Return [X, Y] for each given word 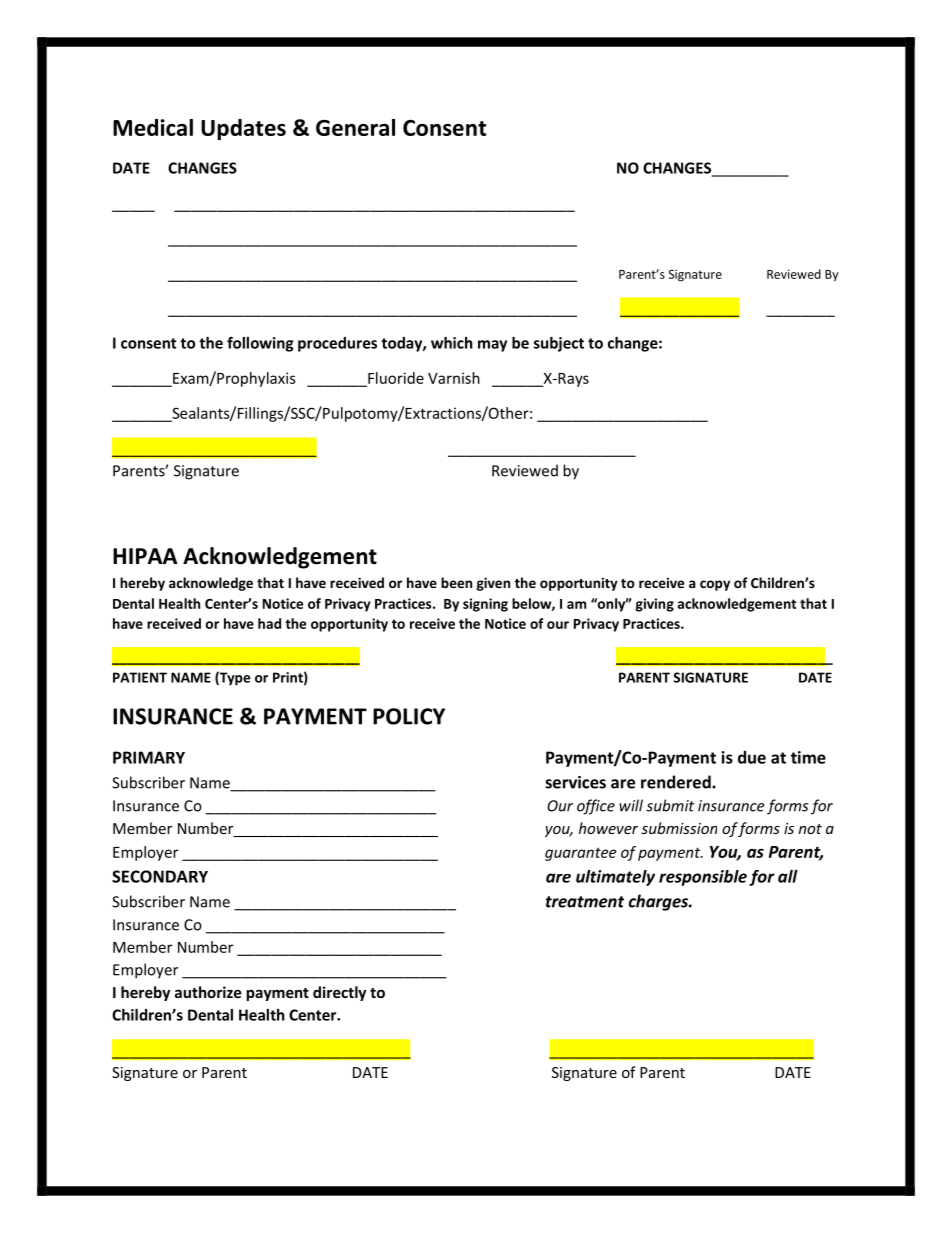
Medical [153, 127]
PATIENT [140, 677]
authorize [208, 992]
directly [339, 993]
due [752, 757]
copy [715, 585]
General [355, 127]
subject [559, 344]
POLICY [409, 716]
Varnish [454, 378]
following [260, 344]
